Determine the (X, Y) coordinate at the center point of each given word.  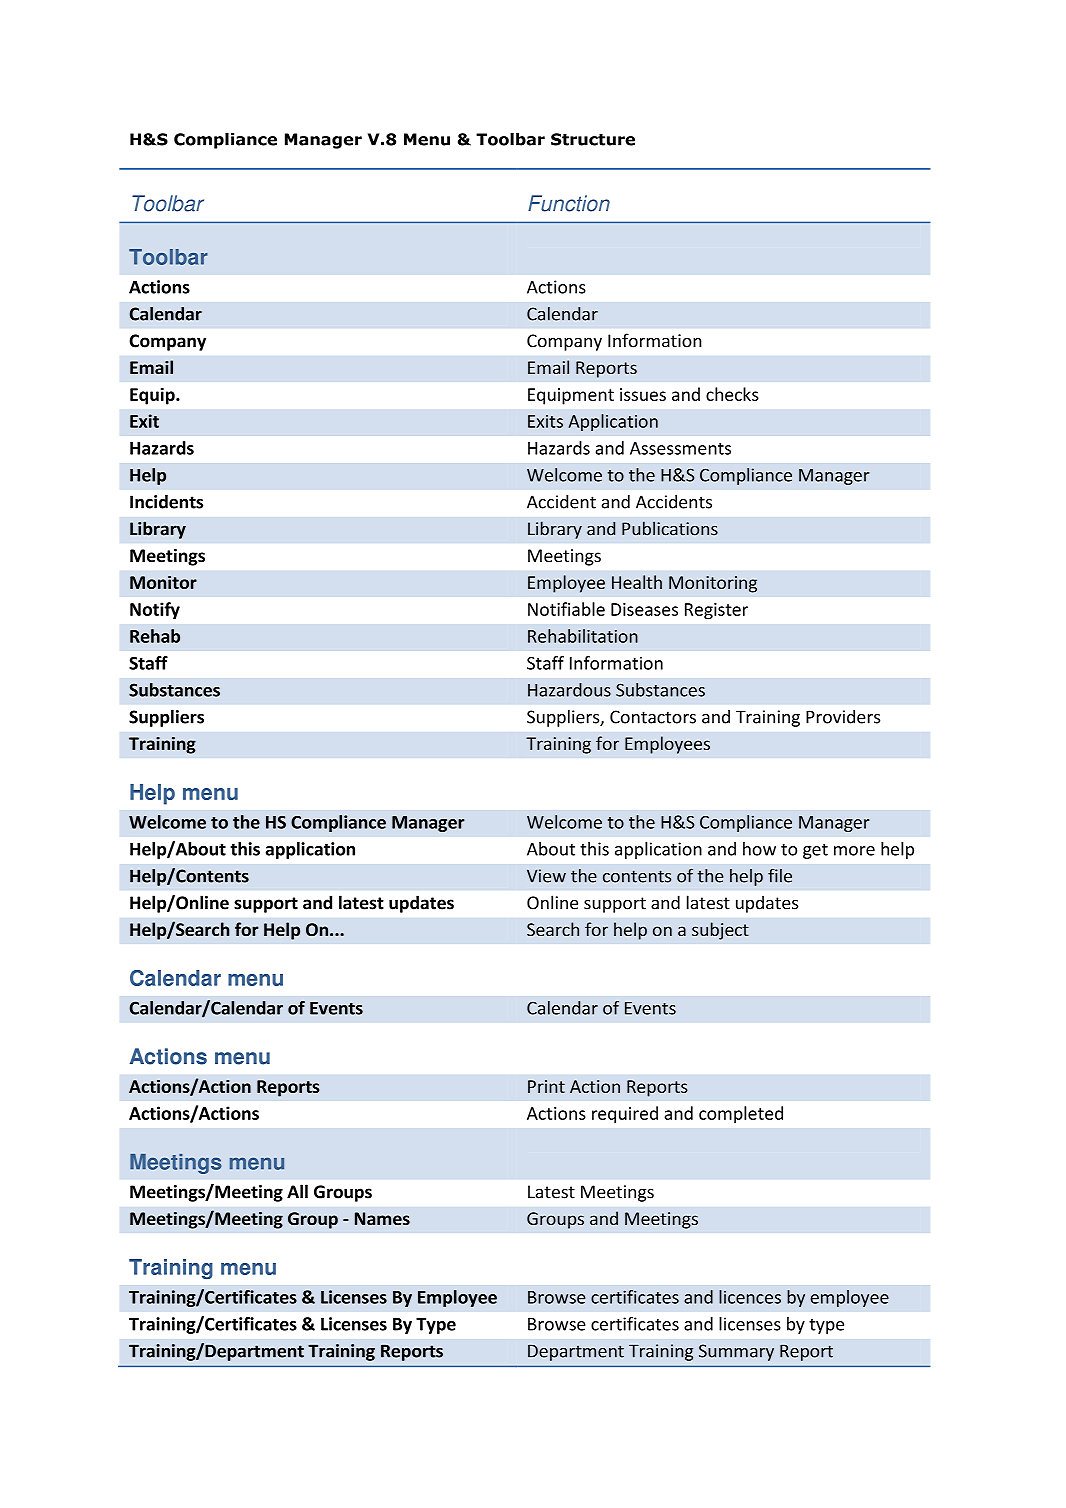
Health (637, 582)
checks (732, 394)
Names (382, 1218)
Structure (593, 139)
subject (720, 931)
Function (569, 203)
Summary (736, 1352)
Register (716, 611)
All (297, 1191)
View (546, 876)
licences (750, 1297)
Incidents (166, 502)
